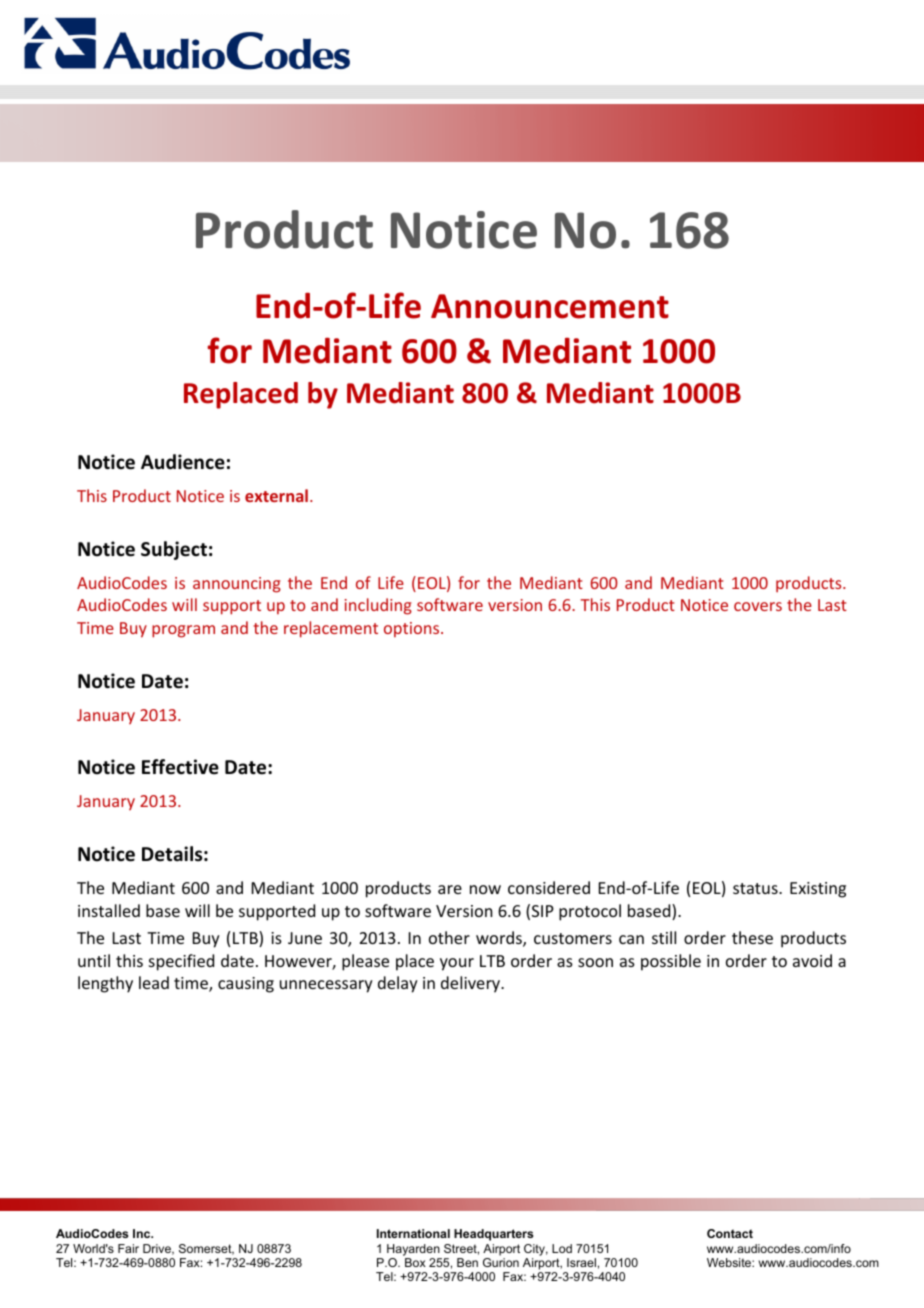  I want to click on Announcement, so click(550, 306).
